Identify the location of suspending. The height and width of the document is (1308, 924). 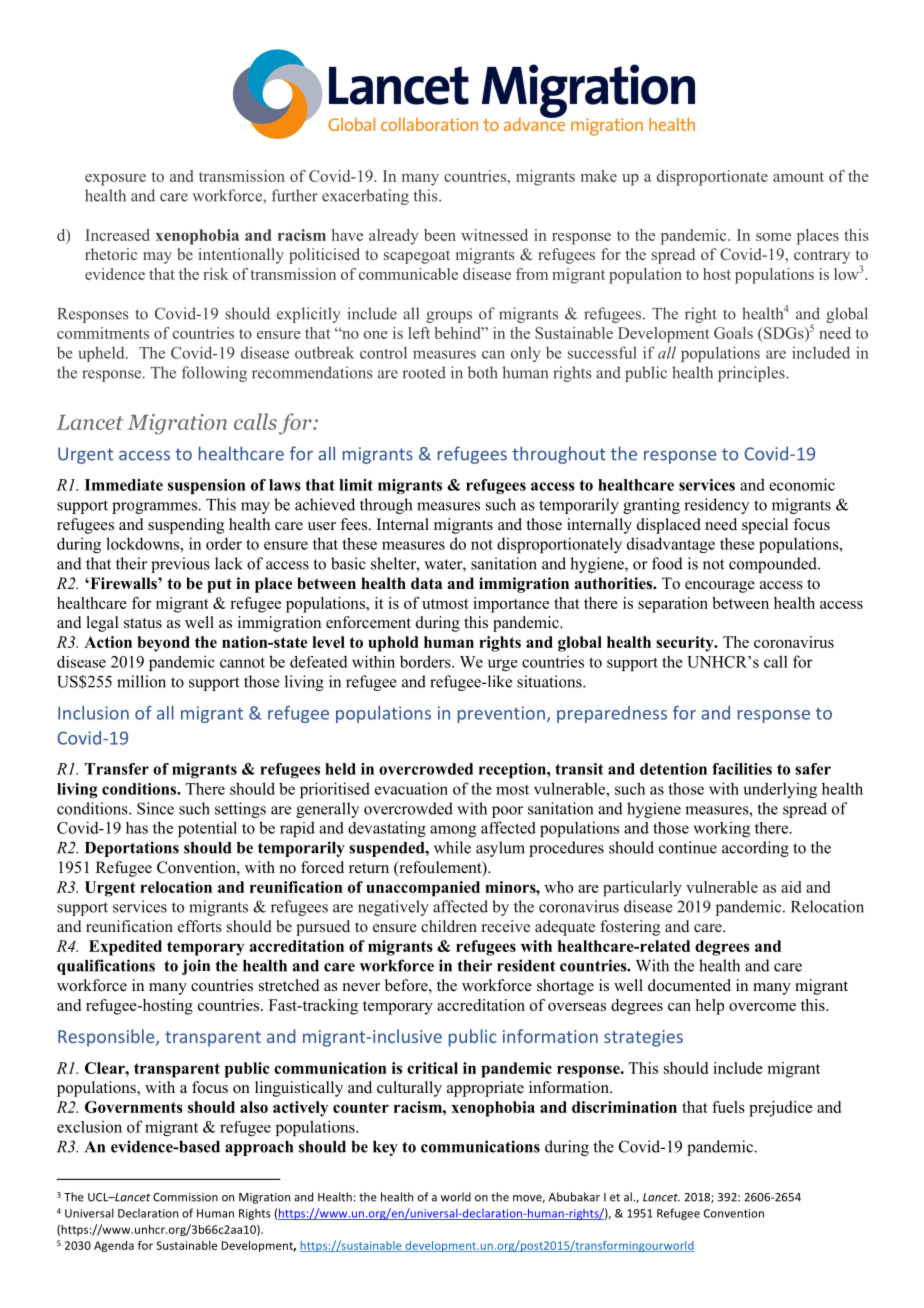
(186, 526).
